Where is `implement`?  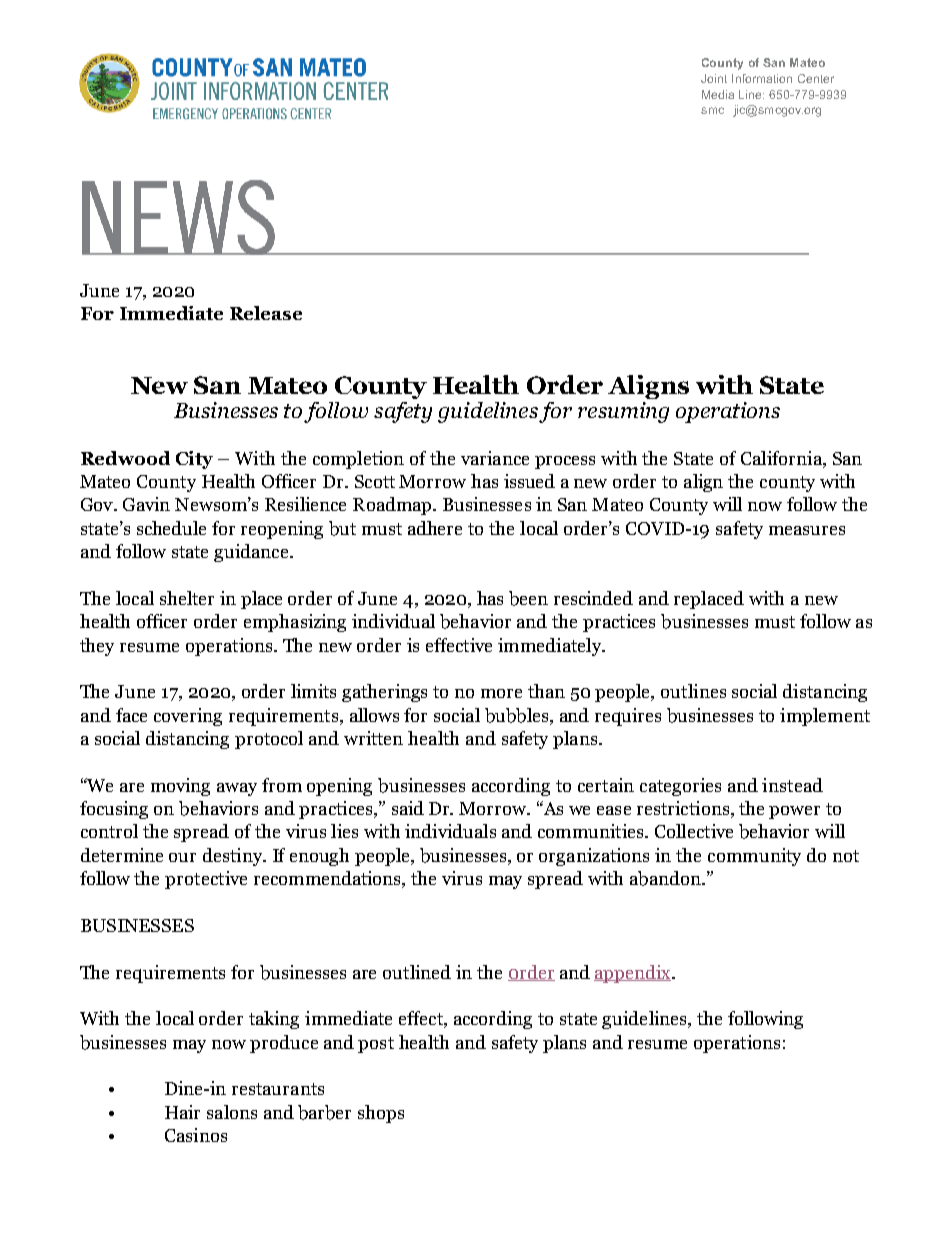
implement is located at coordinates (825, 717).
